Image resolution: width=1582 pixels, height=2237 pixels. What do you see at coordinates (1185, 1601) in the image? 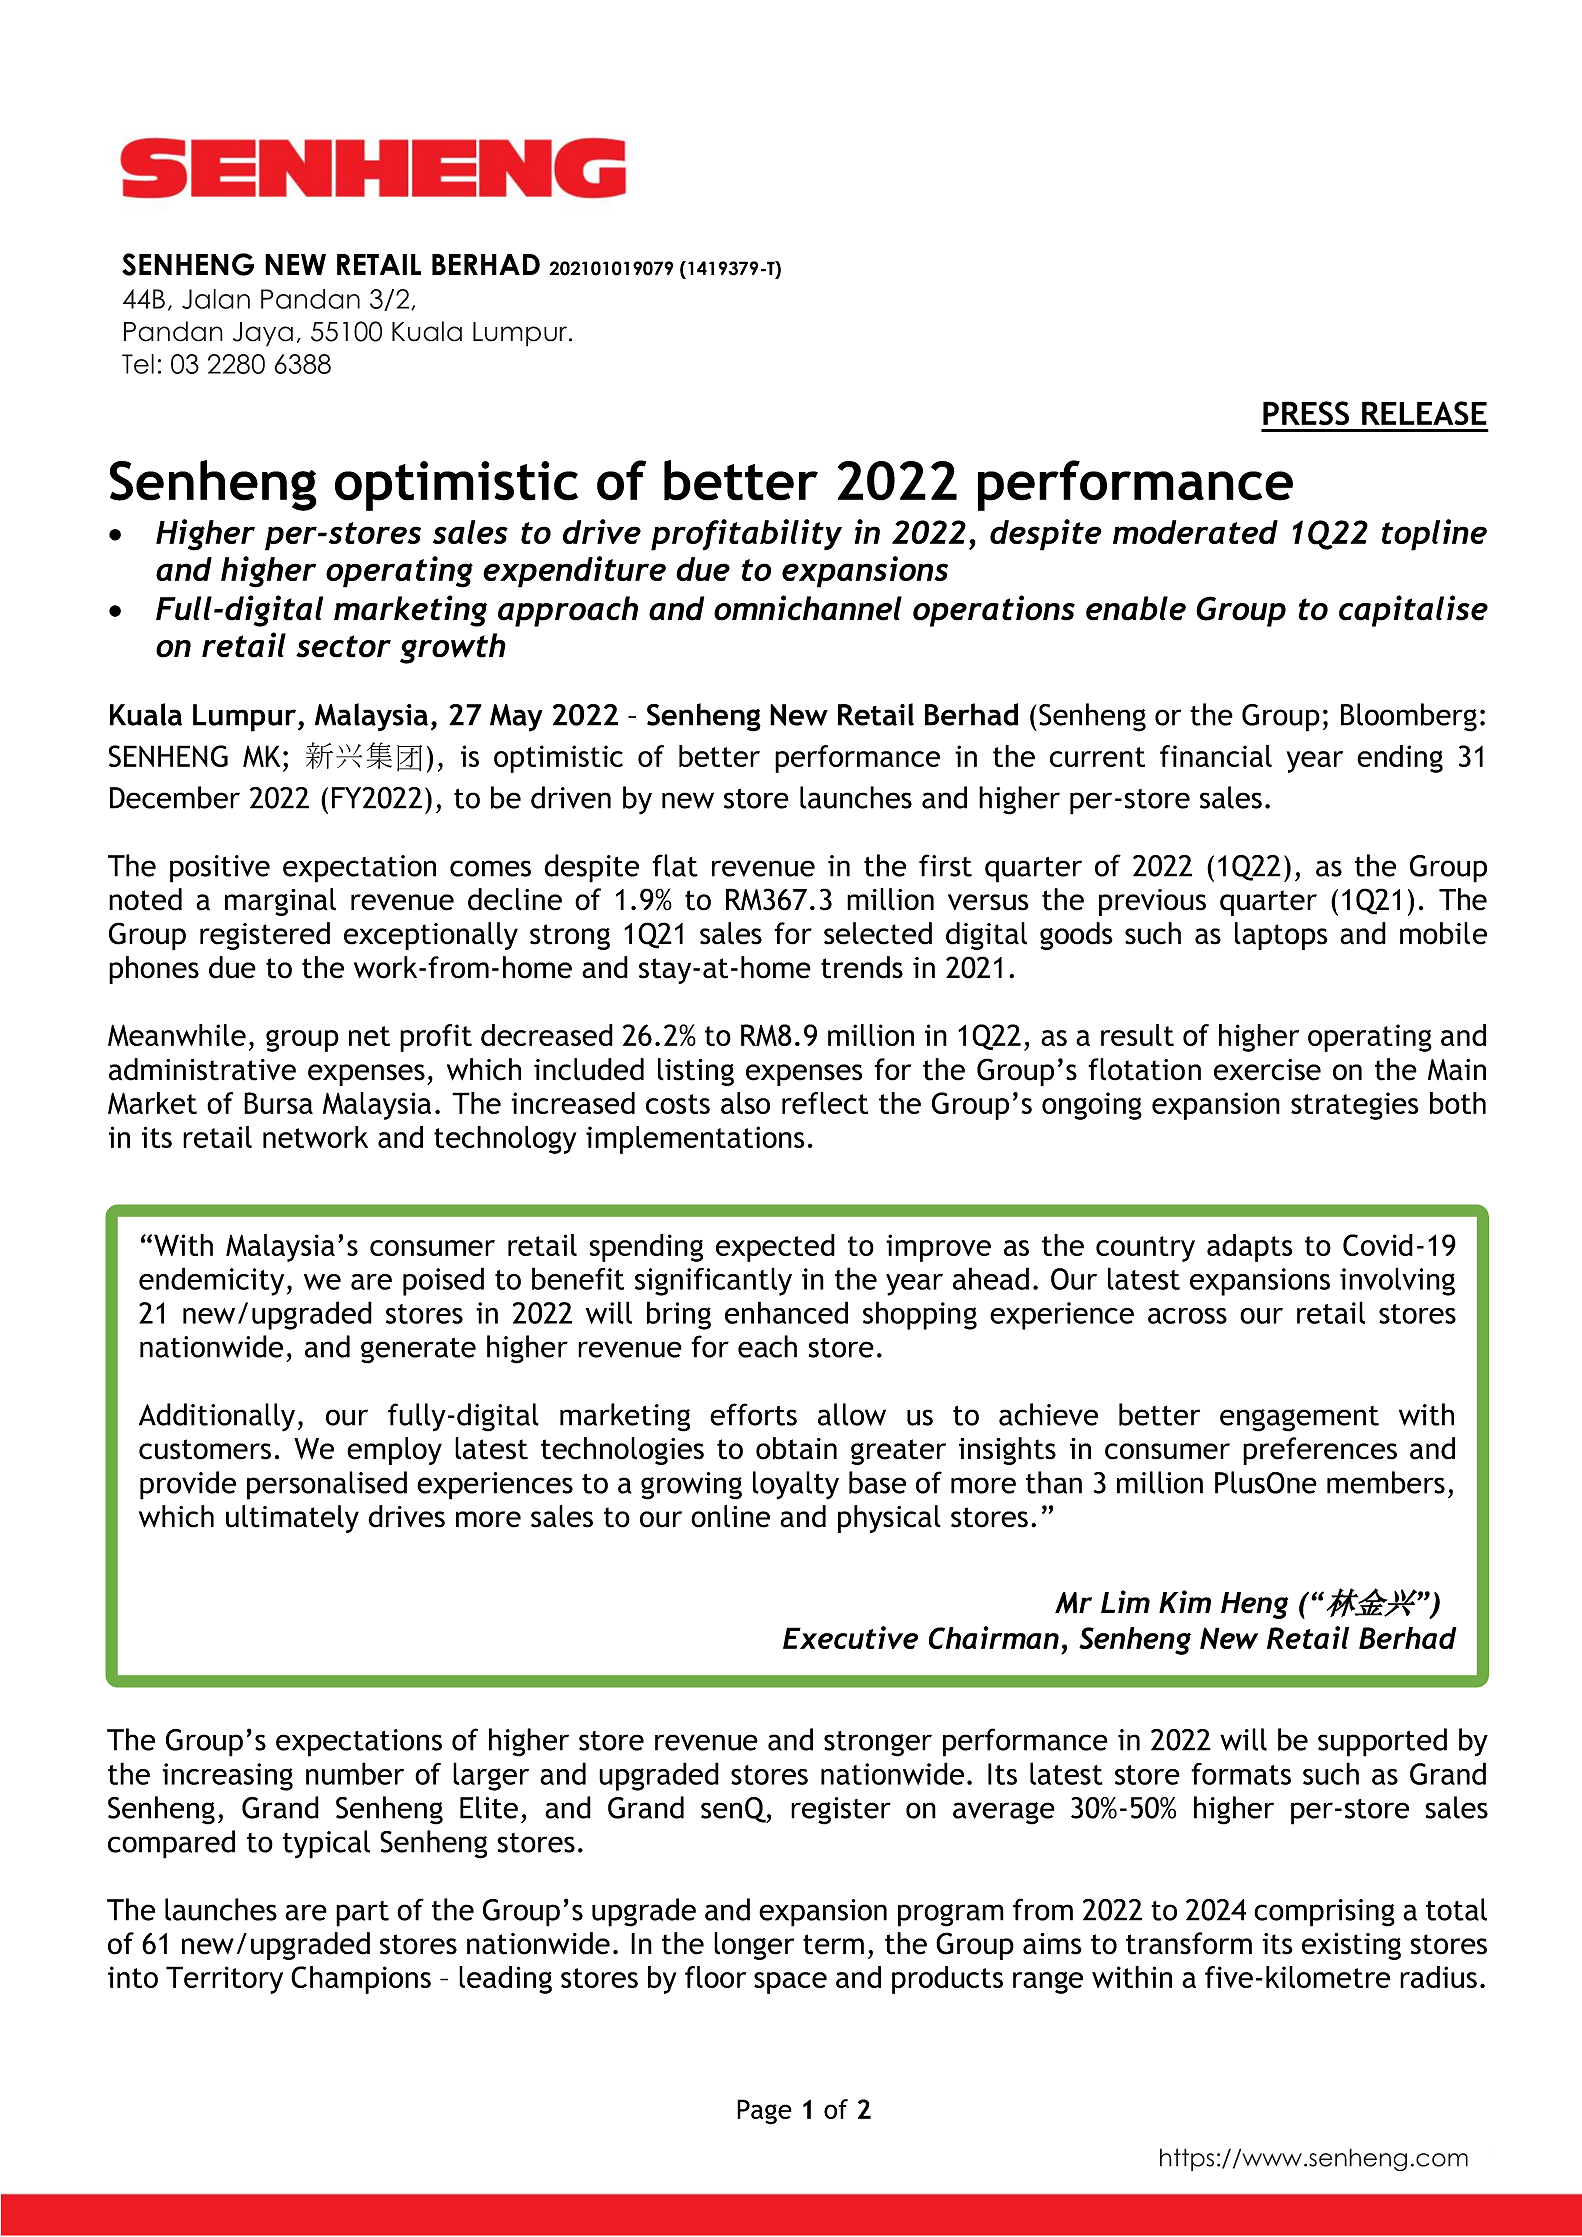
I see `Kim` at bounding box center [1185, 1601].
